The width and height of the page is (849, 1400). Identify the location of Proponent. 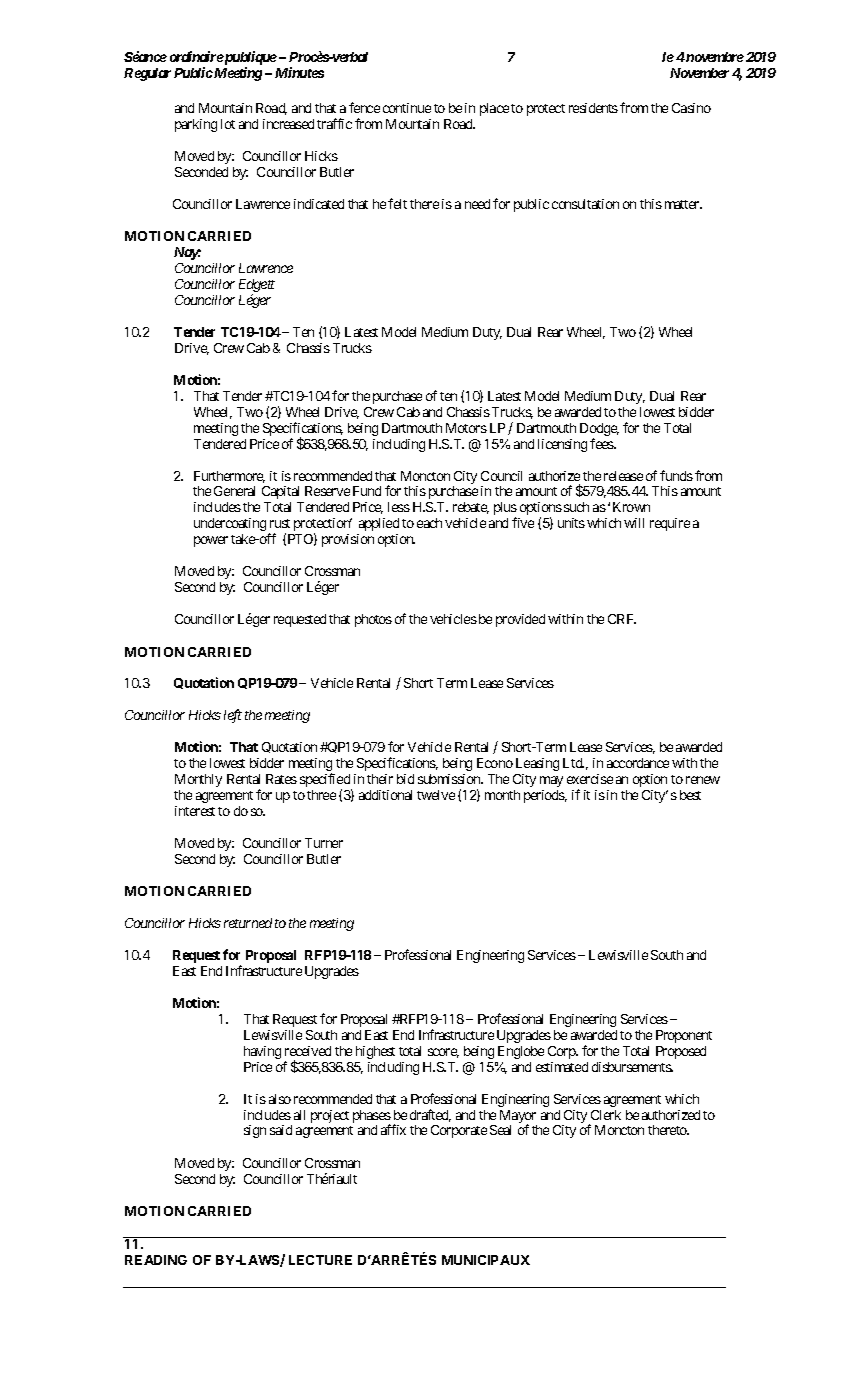
(684, 1036).
